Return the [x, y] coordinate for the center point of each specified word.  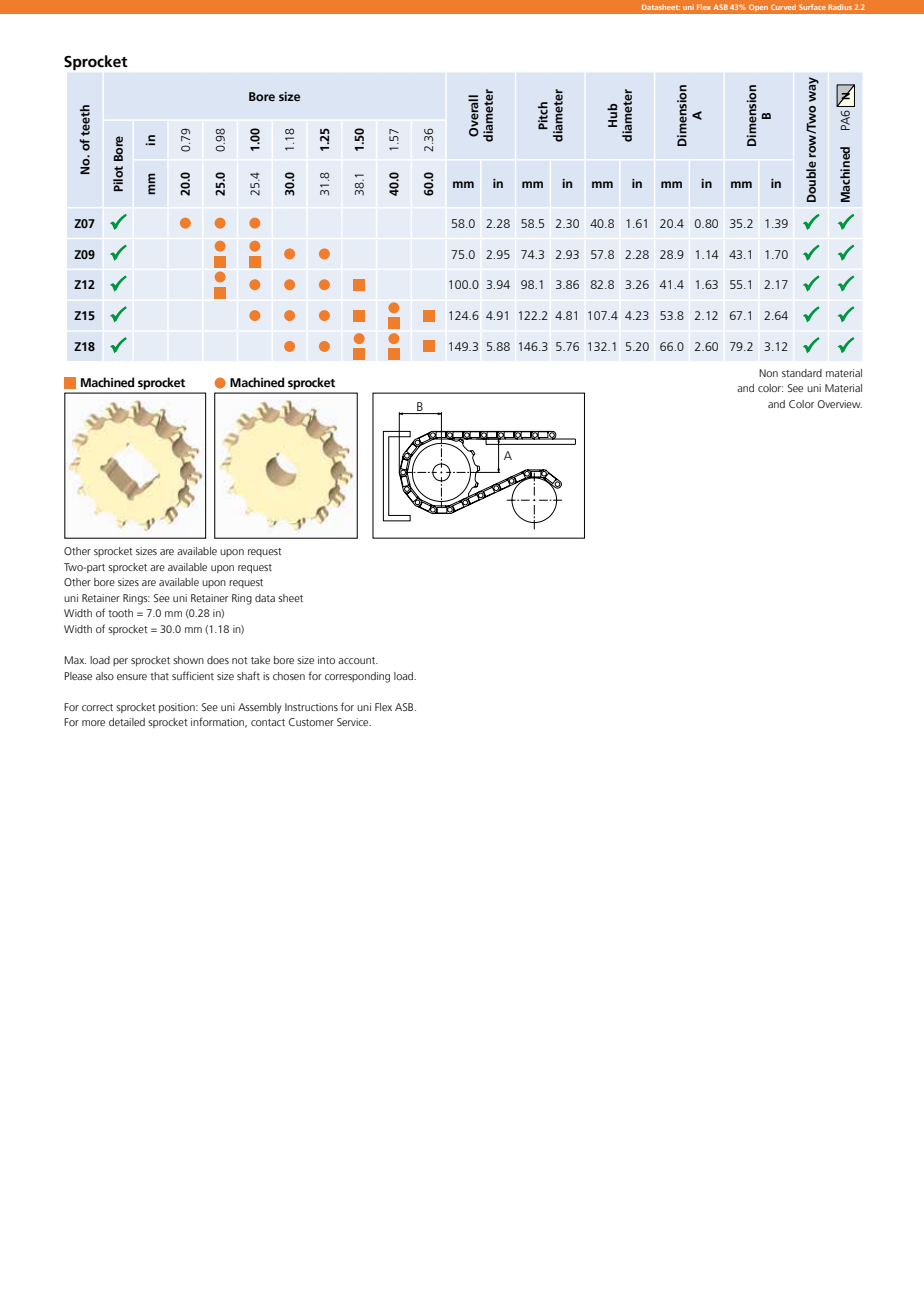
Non [768, 373]
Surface [812, 7]
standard [802, 373]
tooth [120, 613]
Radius [840, 7]
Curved [783, 7]
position [178, 708]
